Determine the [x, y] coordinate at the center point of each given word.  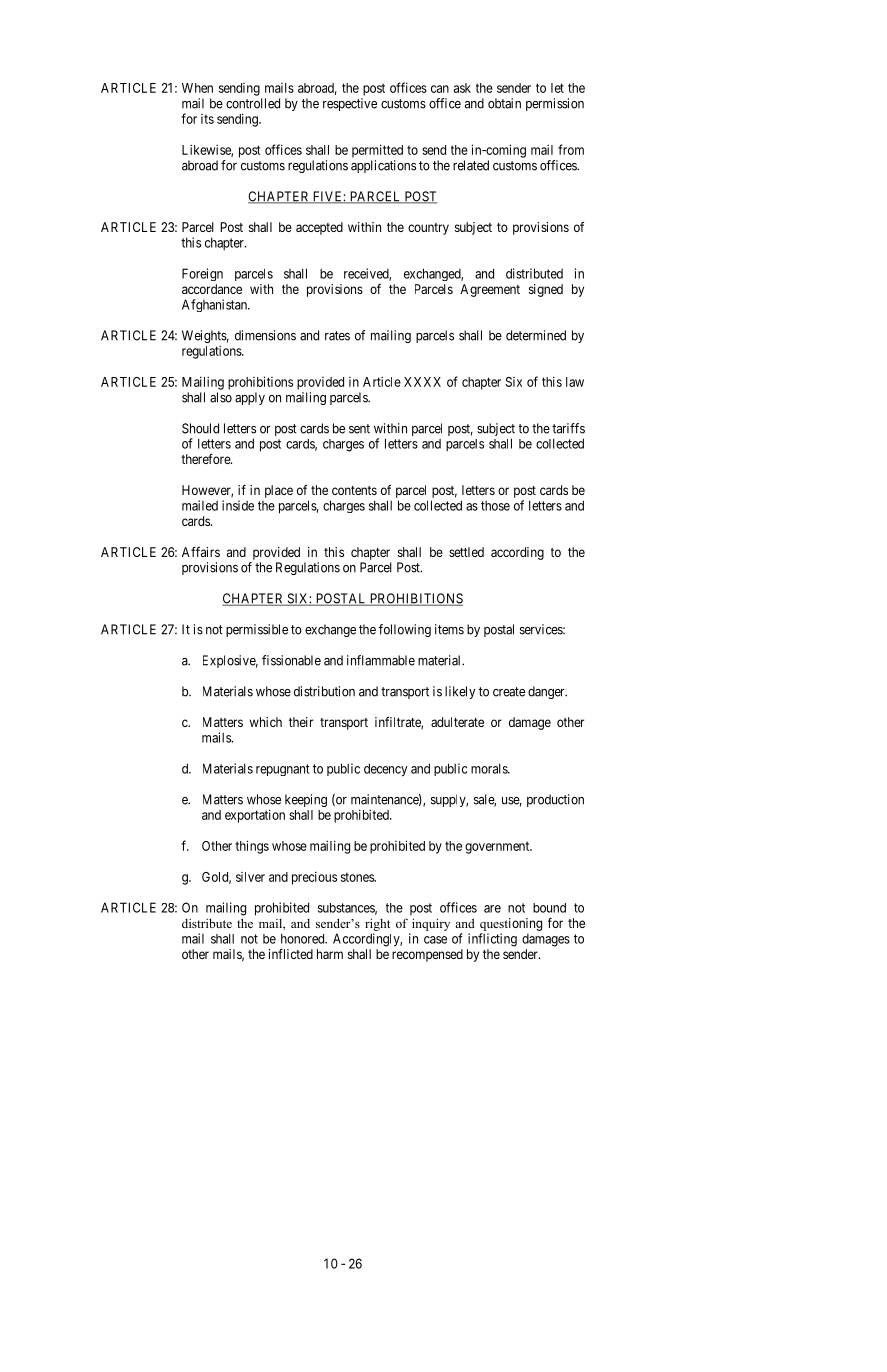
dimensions [265, 335]
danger [547, 692]
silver [250, 877]
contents [354, 490]
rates [337, 336]
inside [238, 505]
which [266, 722]
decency [386, 770]
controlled [253, 103]
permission [555, 104]
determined [536, 335]
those [495, 505]
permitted [377, 151]
